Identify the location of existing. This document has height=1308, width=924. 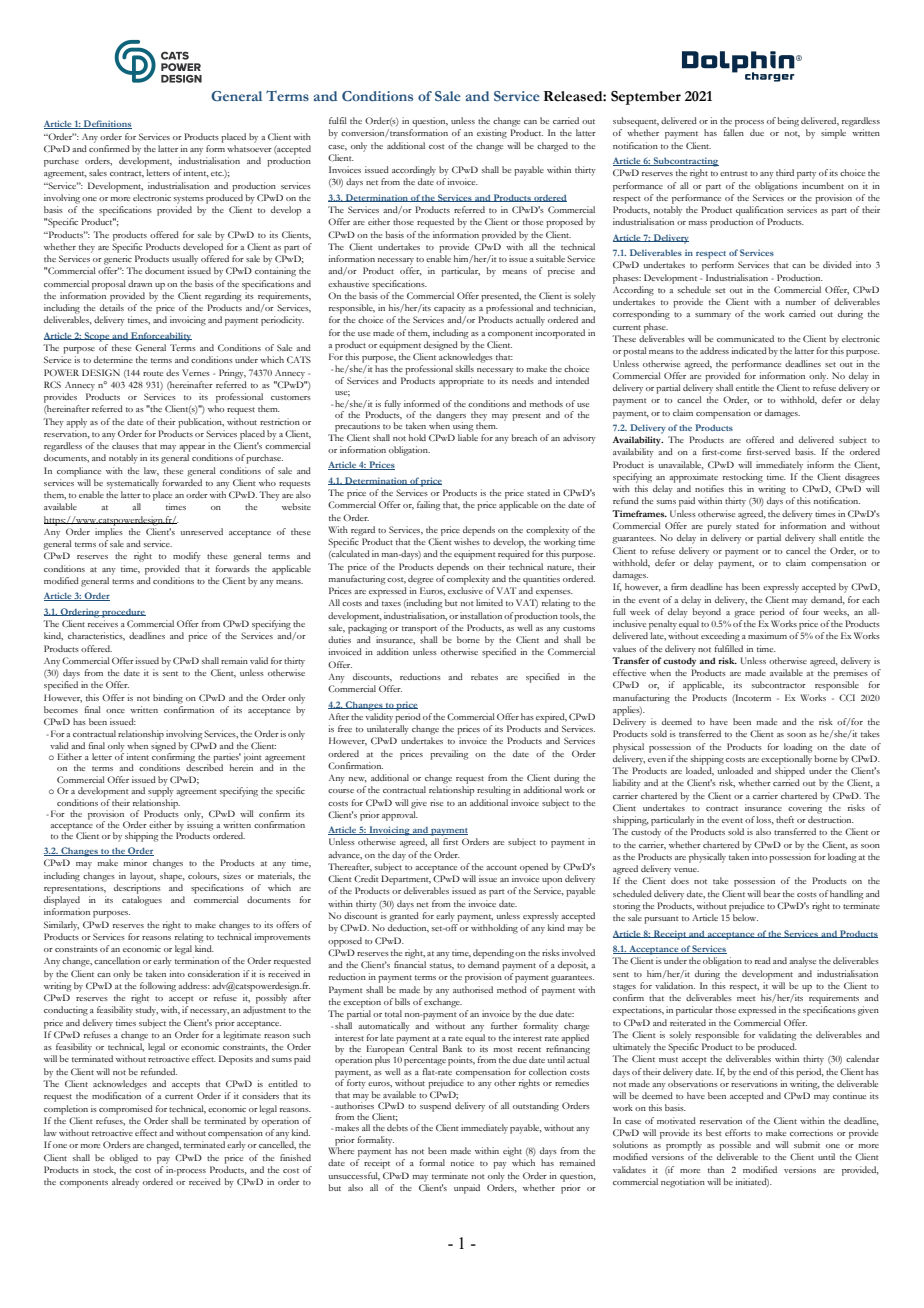
(492, 134).
